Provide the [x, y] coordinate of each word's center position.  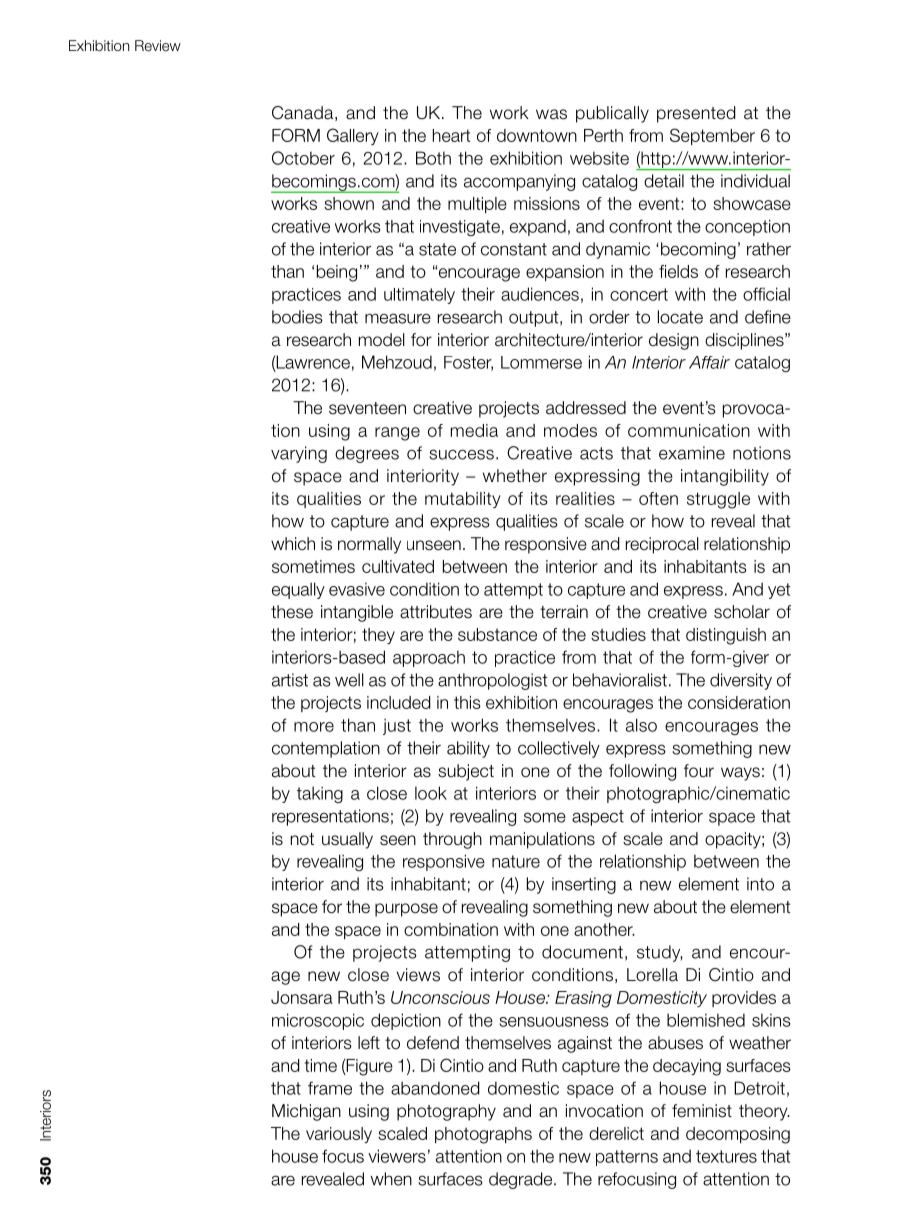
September [712, 136]
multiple [477, 205]
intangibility [725, 477]
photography [446, 1112]
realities [585, 498]
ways [740, 774]
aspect [598, 818]
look [431, 793]
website [599, 158]
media [474, 430]
